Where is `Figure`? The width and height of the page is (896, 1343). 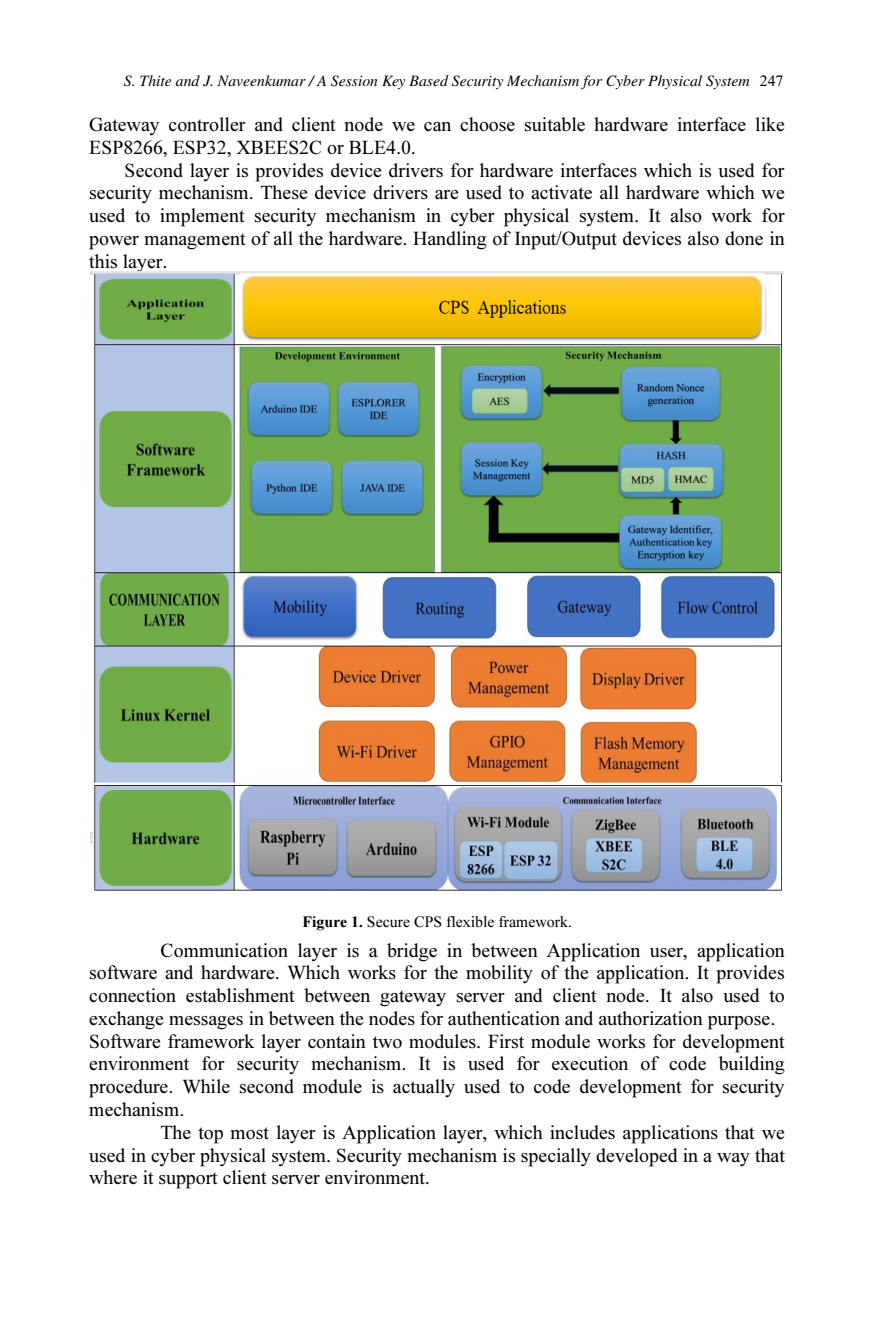
Figure is located at coordinates (325, 923).
